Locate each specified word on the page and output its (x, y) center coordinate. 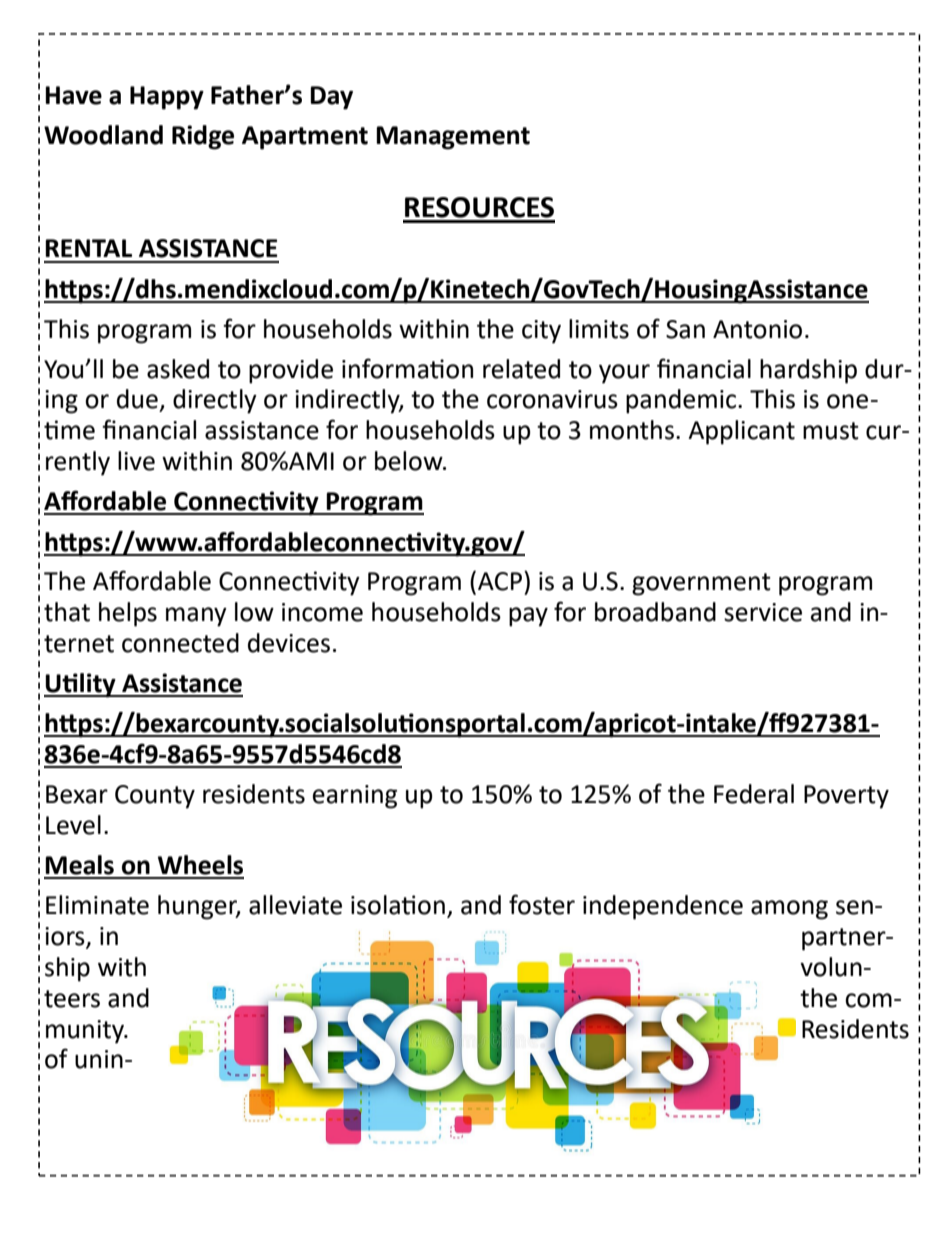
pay (528, 617)
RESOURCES (479, 207)
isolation (398, 905)
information (407, 368)
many (196, 617)
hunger (199, 907)
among (789, 910)
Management (453, 138)
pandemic (682, 401)
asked (178, 369)
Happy (167, 98)
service (763, 612)
